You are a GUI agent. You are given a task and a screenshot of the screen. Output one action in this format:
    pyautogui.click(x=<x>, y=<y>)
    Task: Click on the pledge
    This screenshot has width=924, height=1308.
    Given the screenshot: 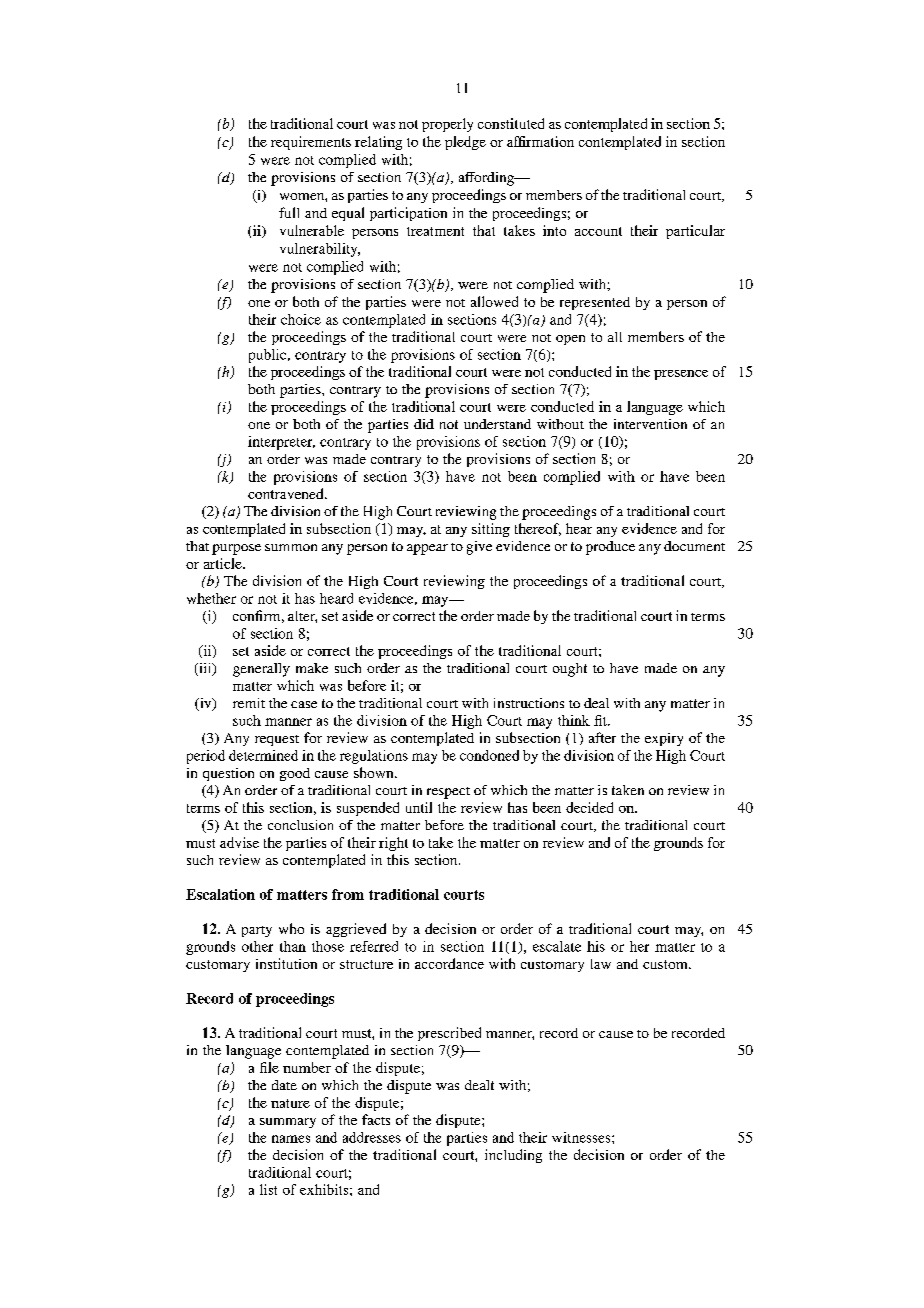 What is the action you would take?
    pyautogui.click(x=465, y=143)
